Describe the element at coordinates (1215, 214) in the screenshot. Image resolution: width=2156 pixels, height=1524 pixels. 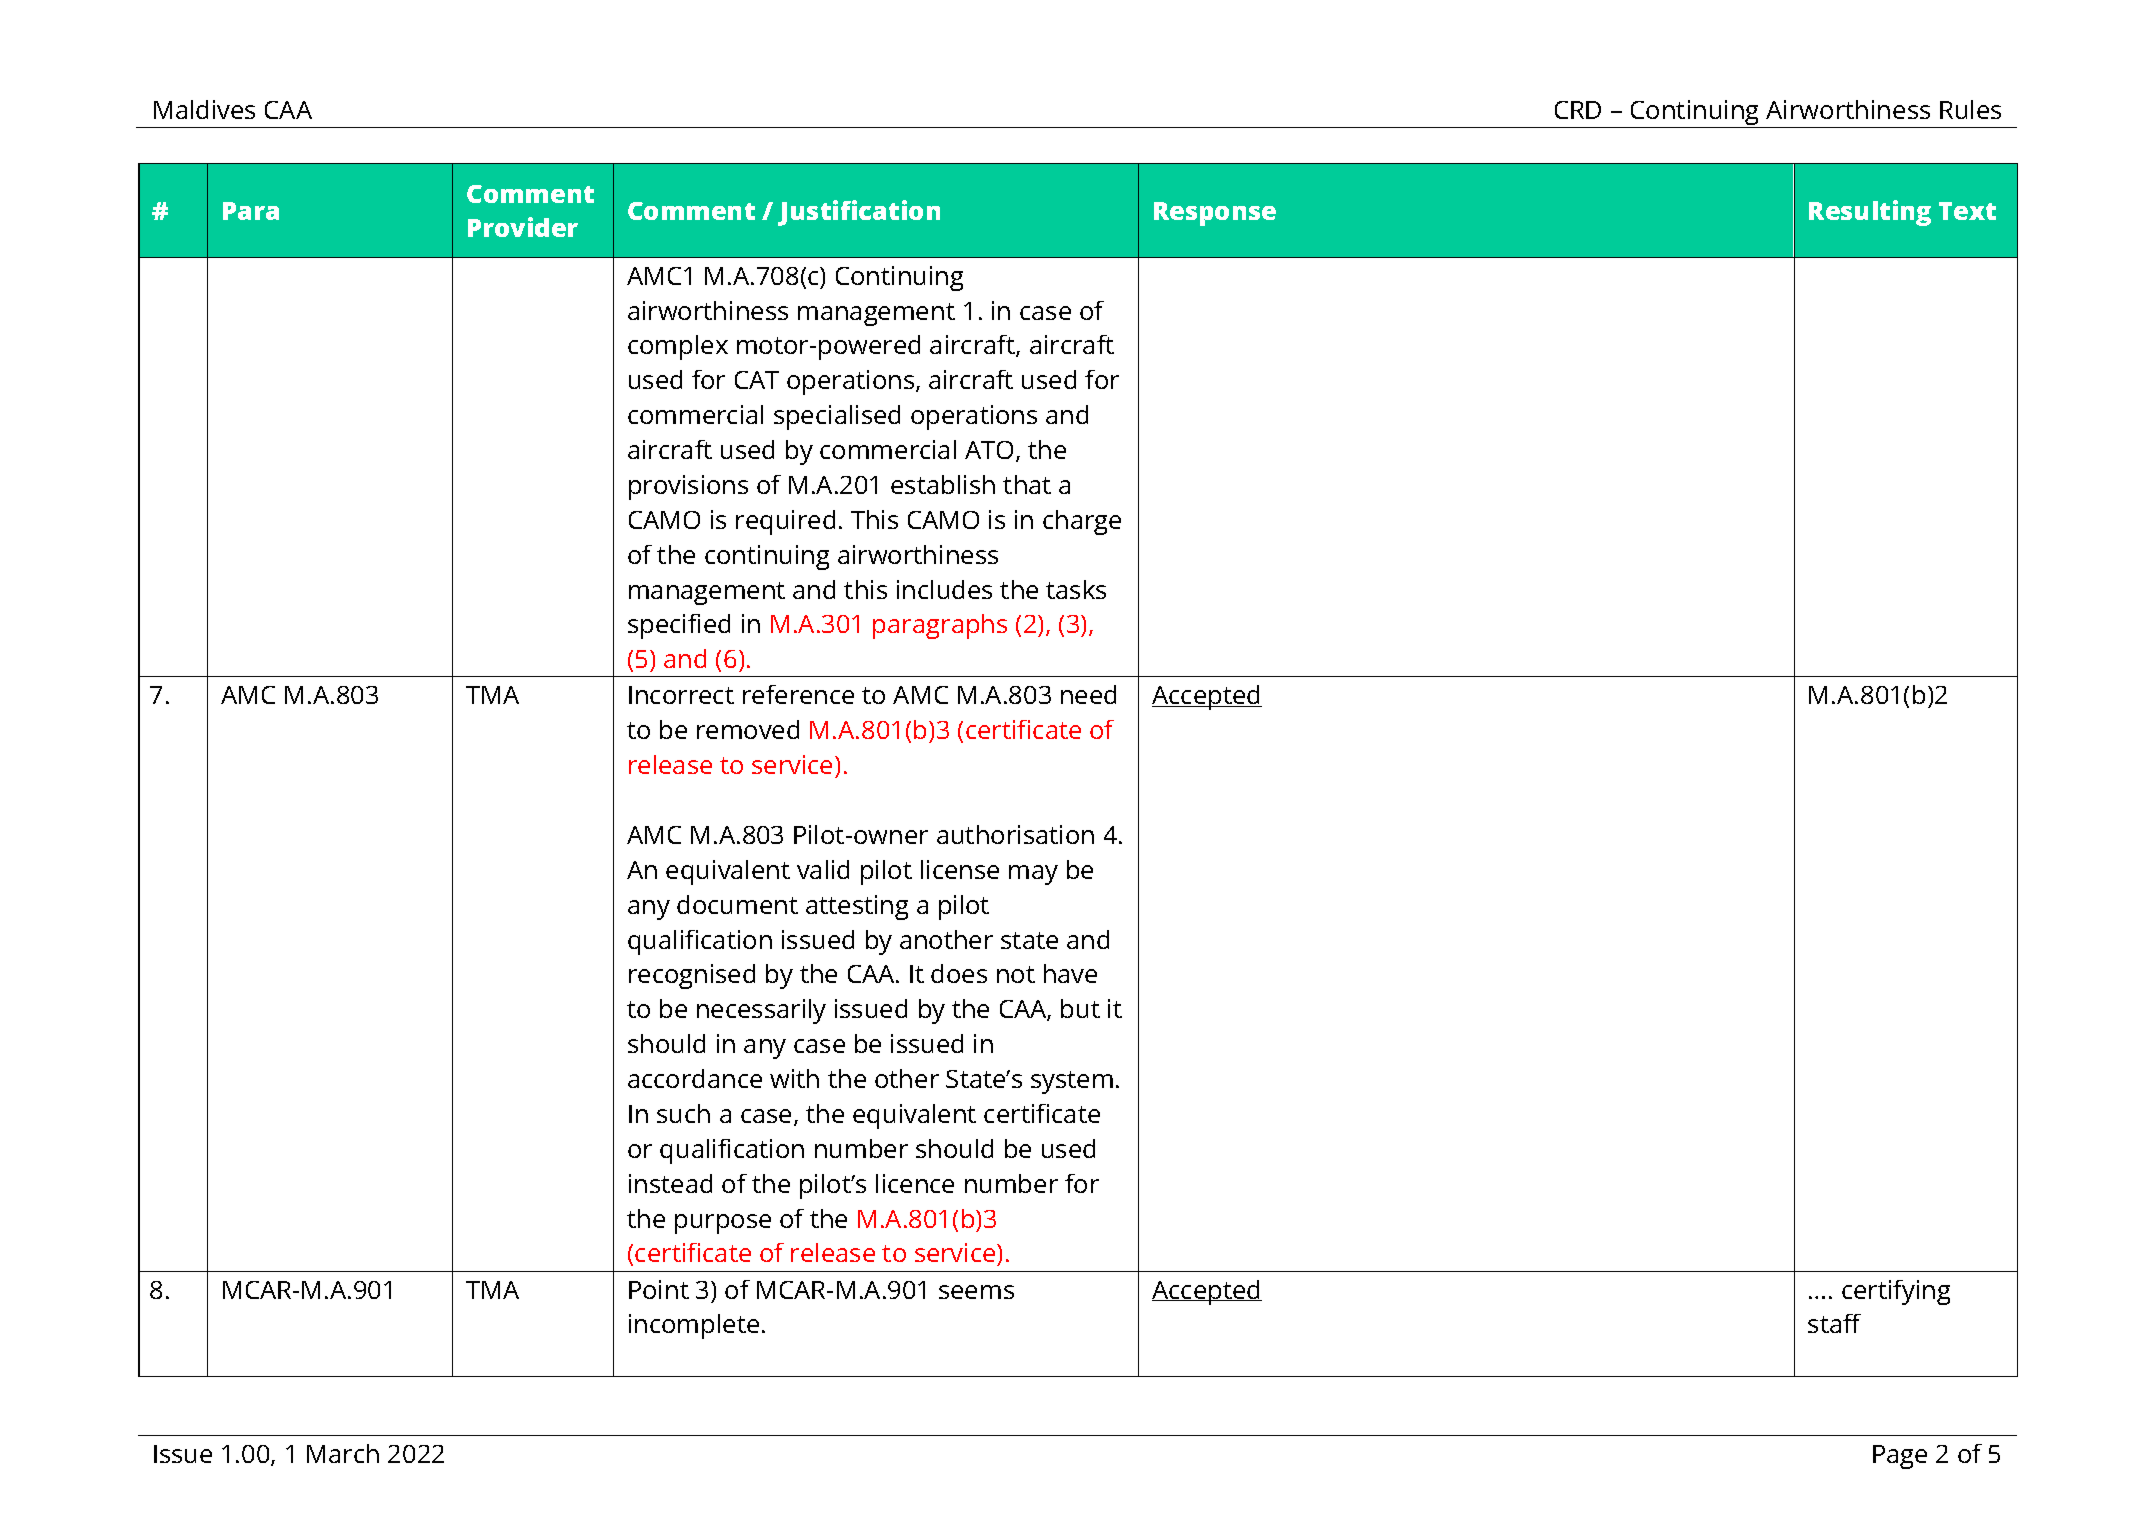
I see `Response` at that location.
